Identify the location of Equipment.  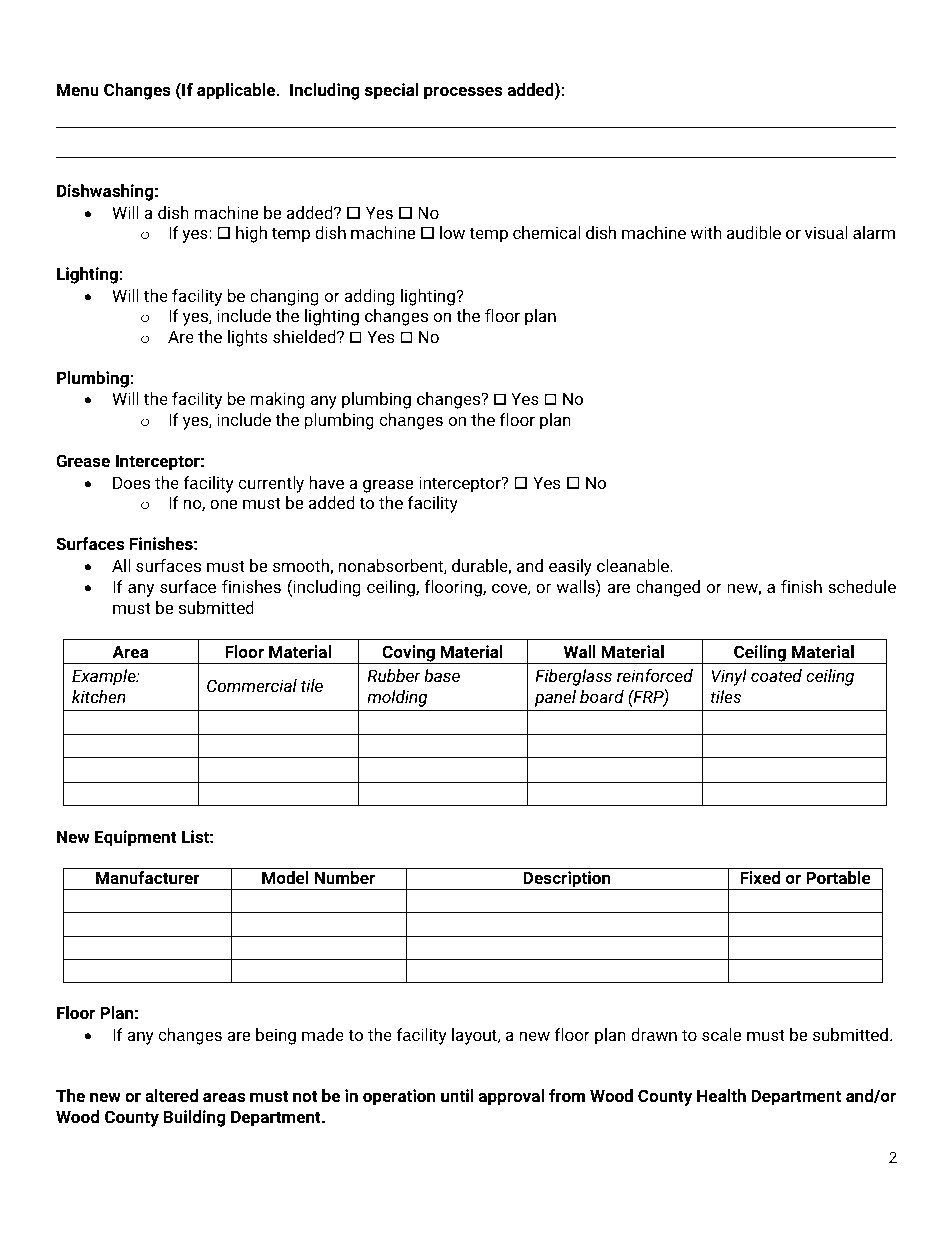
(136, 838).
